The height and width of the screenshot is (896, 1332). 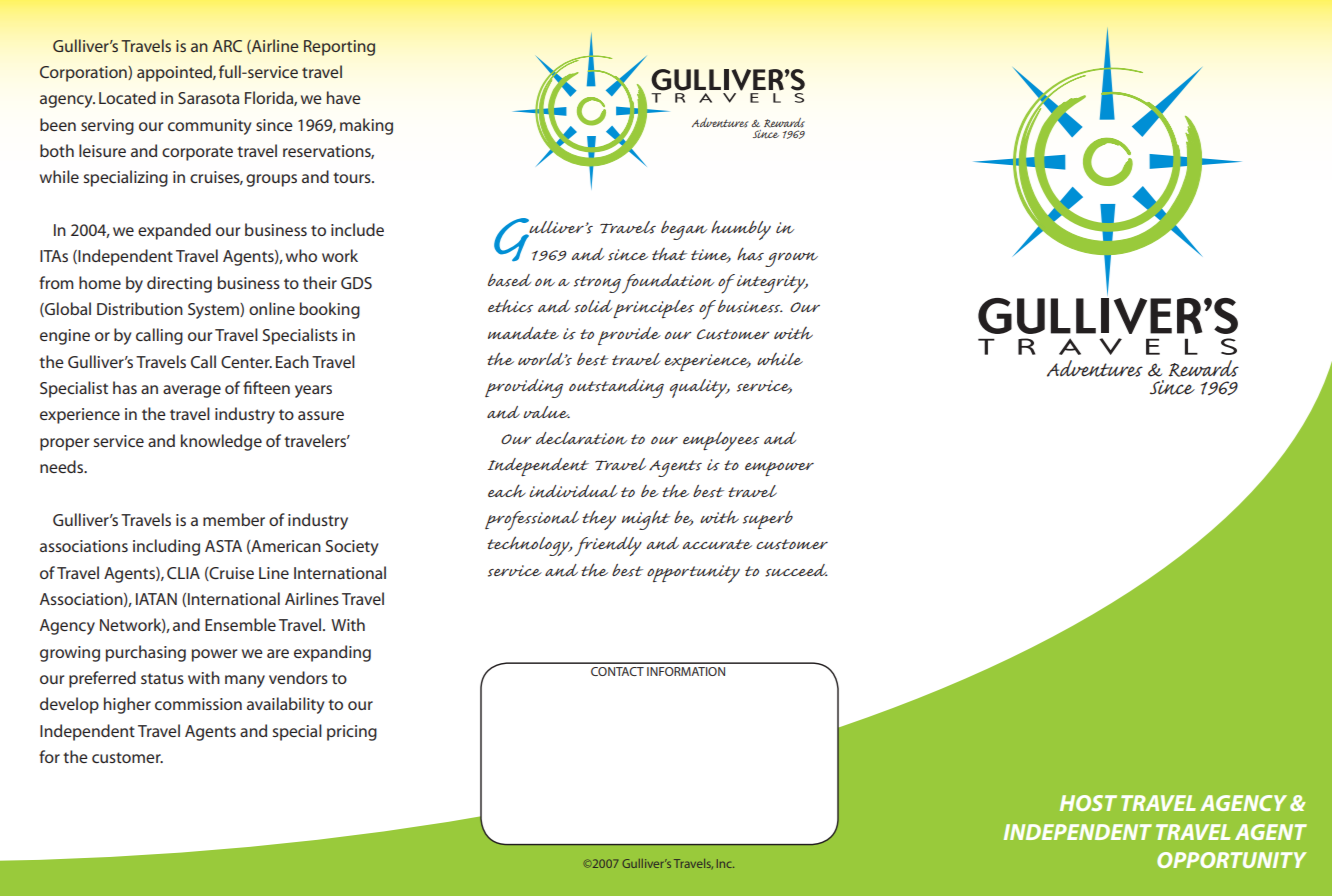 I want to click on Reporting, so click(x=339, y=48).
